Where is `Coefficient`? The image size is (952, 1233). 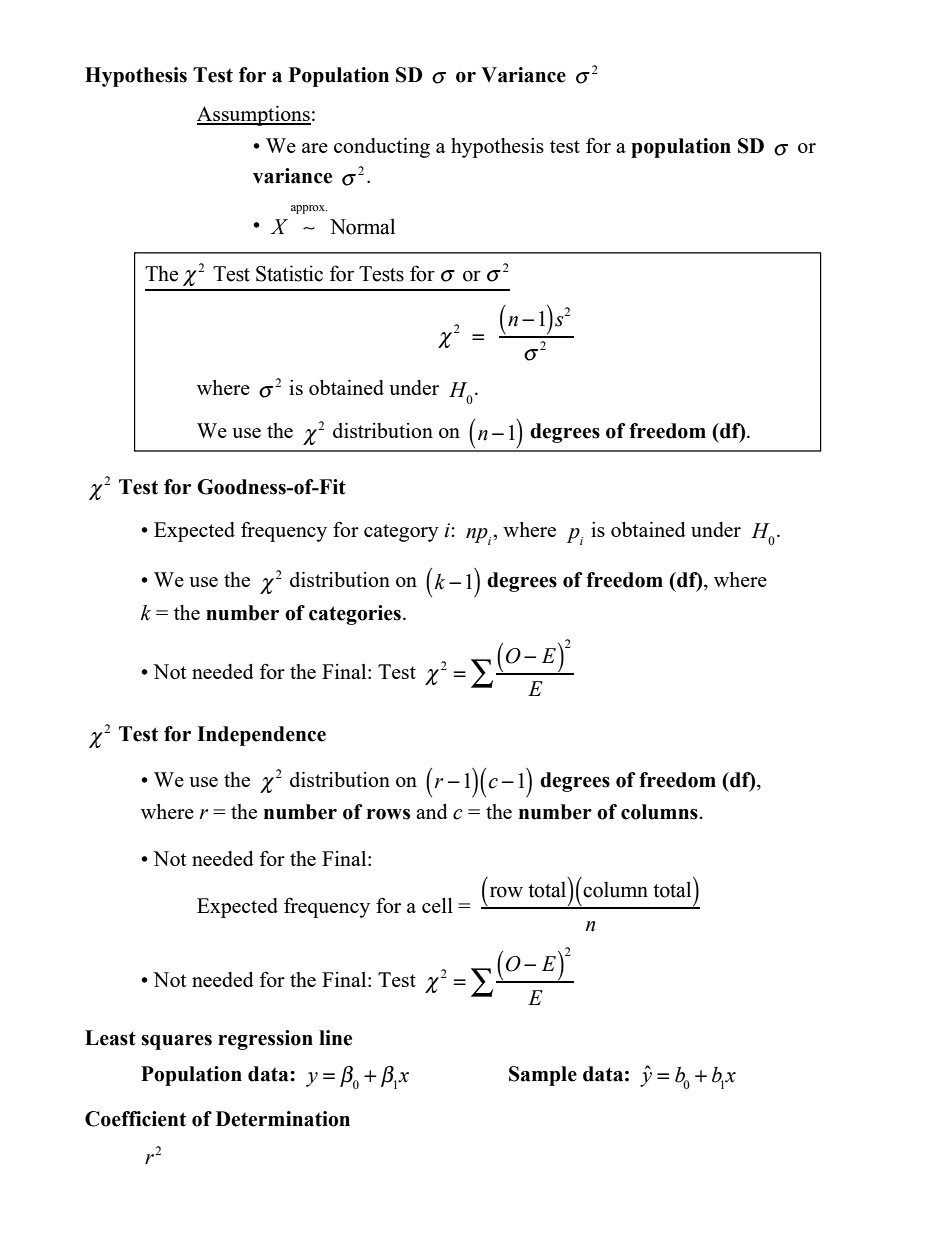
Coefficient is located at coordinates (135, 1119).
